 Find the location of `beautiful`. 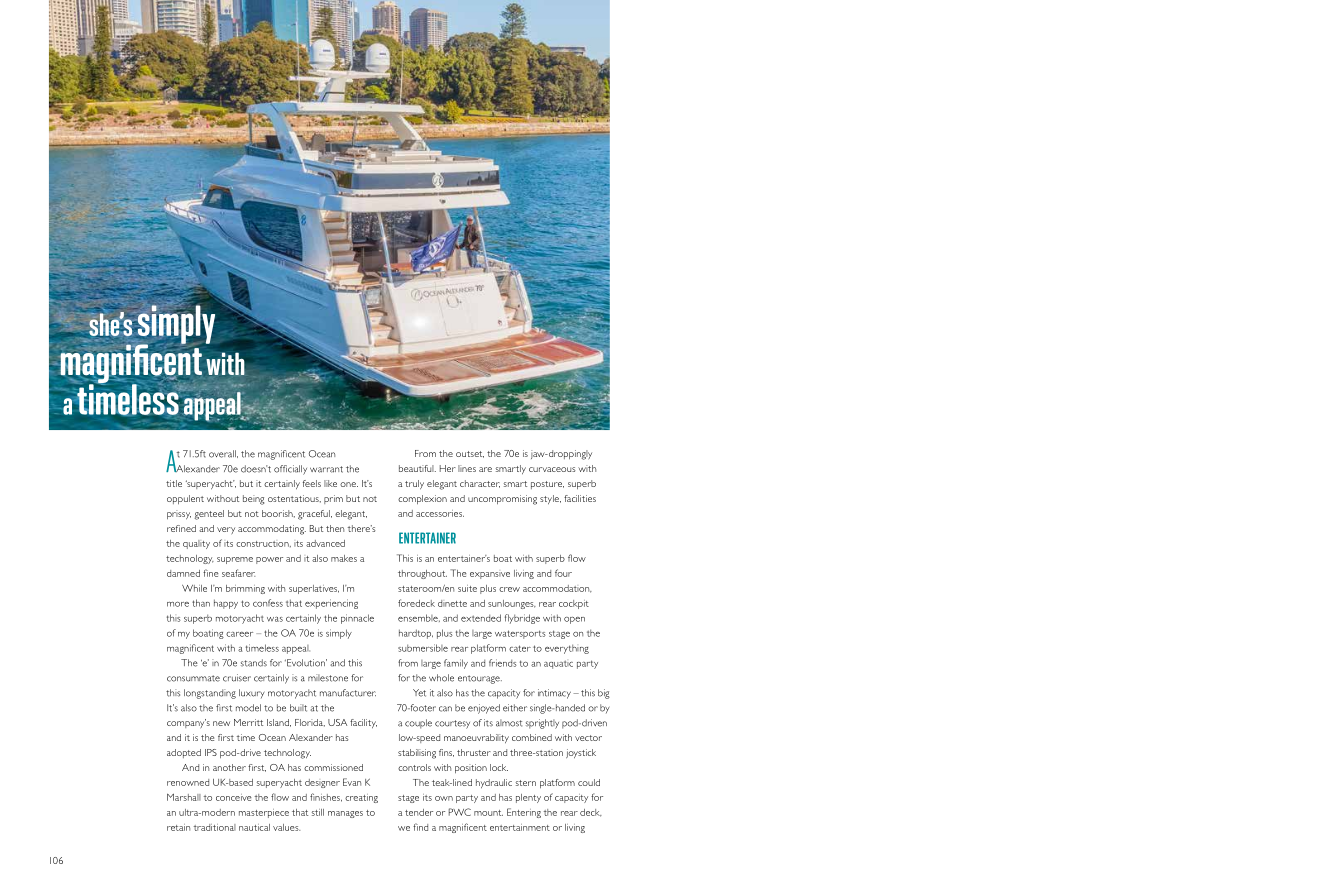

beautiful is located at coordinates (417, 468).
